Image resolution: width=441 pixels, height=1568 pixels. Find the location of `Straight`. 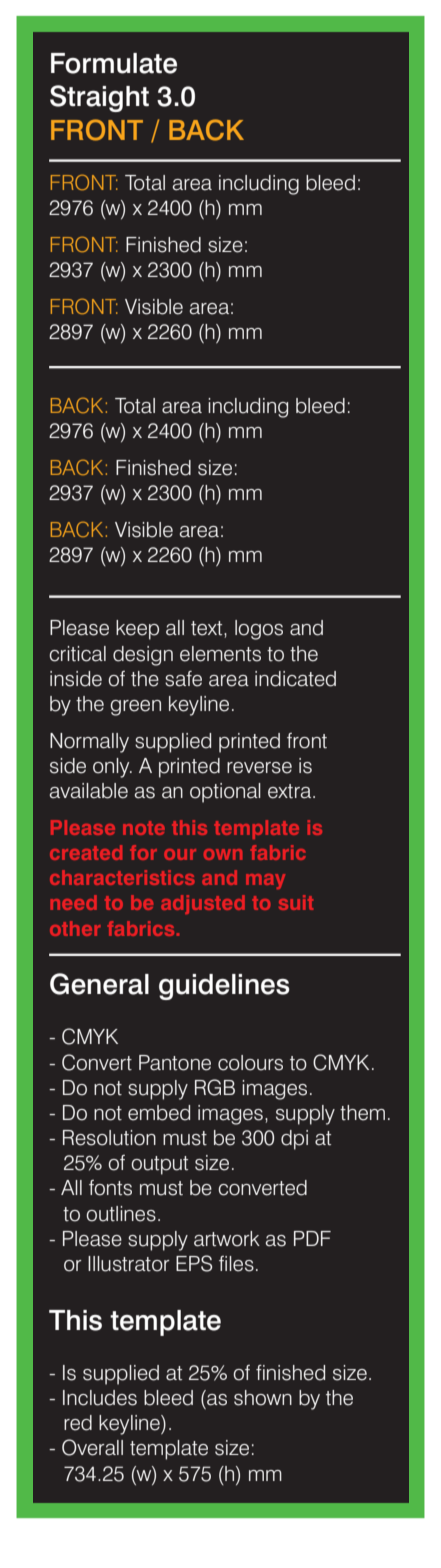

Straight is located at coordinates (99, 98).
